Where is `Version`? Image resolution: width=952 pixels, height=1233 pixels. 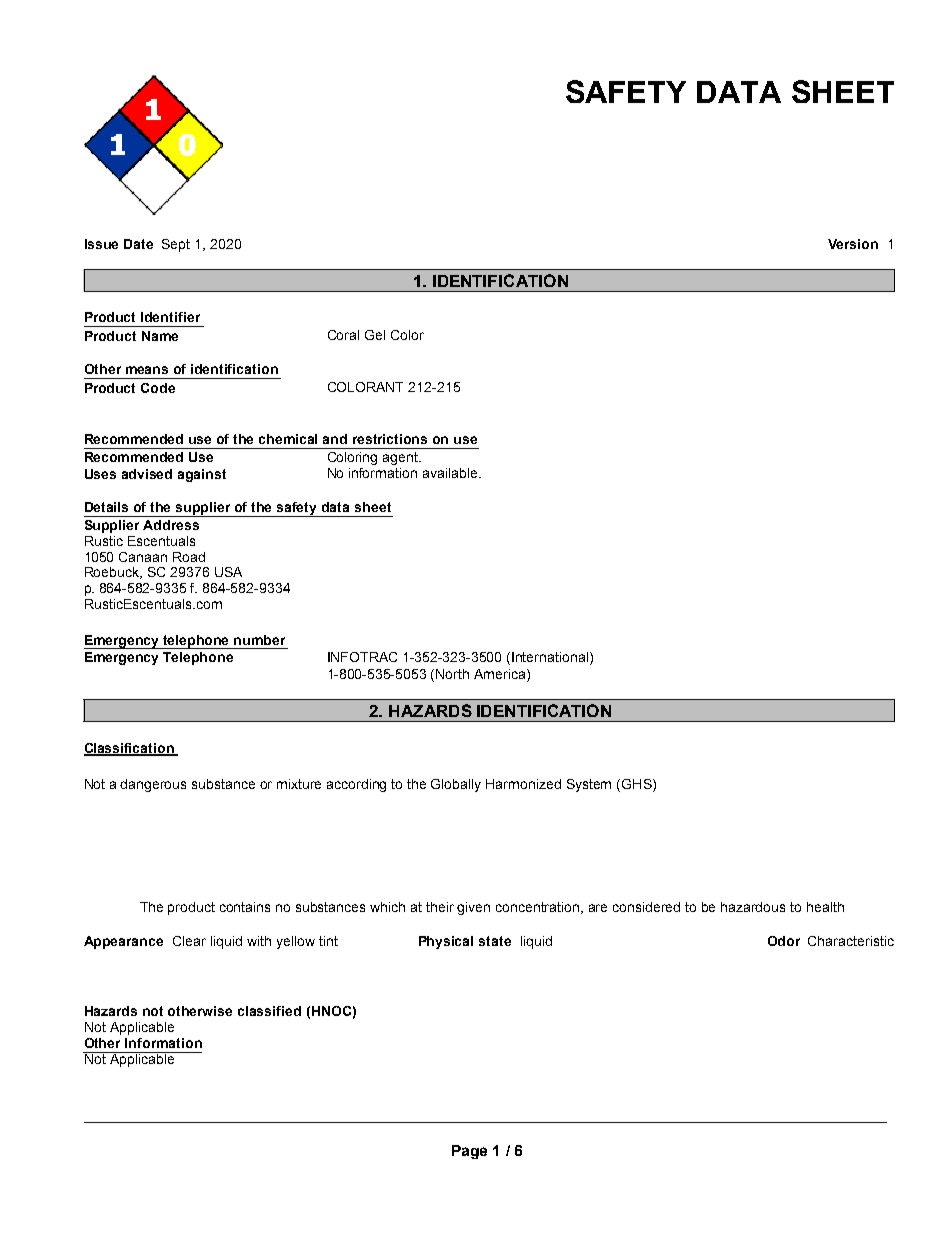 Version is located at coordinates (853, 244).
